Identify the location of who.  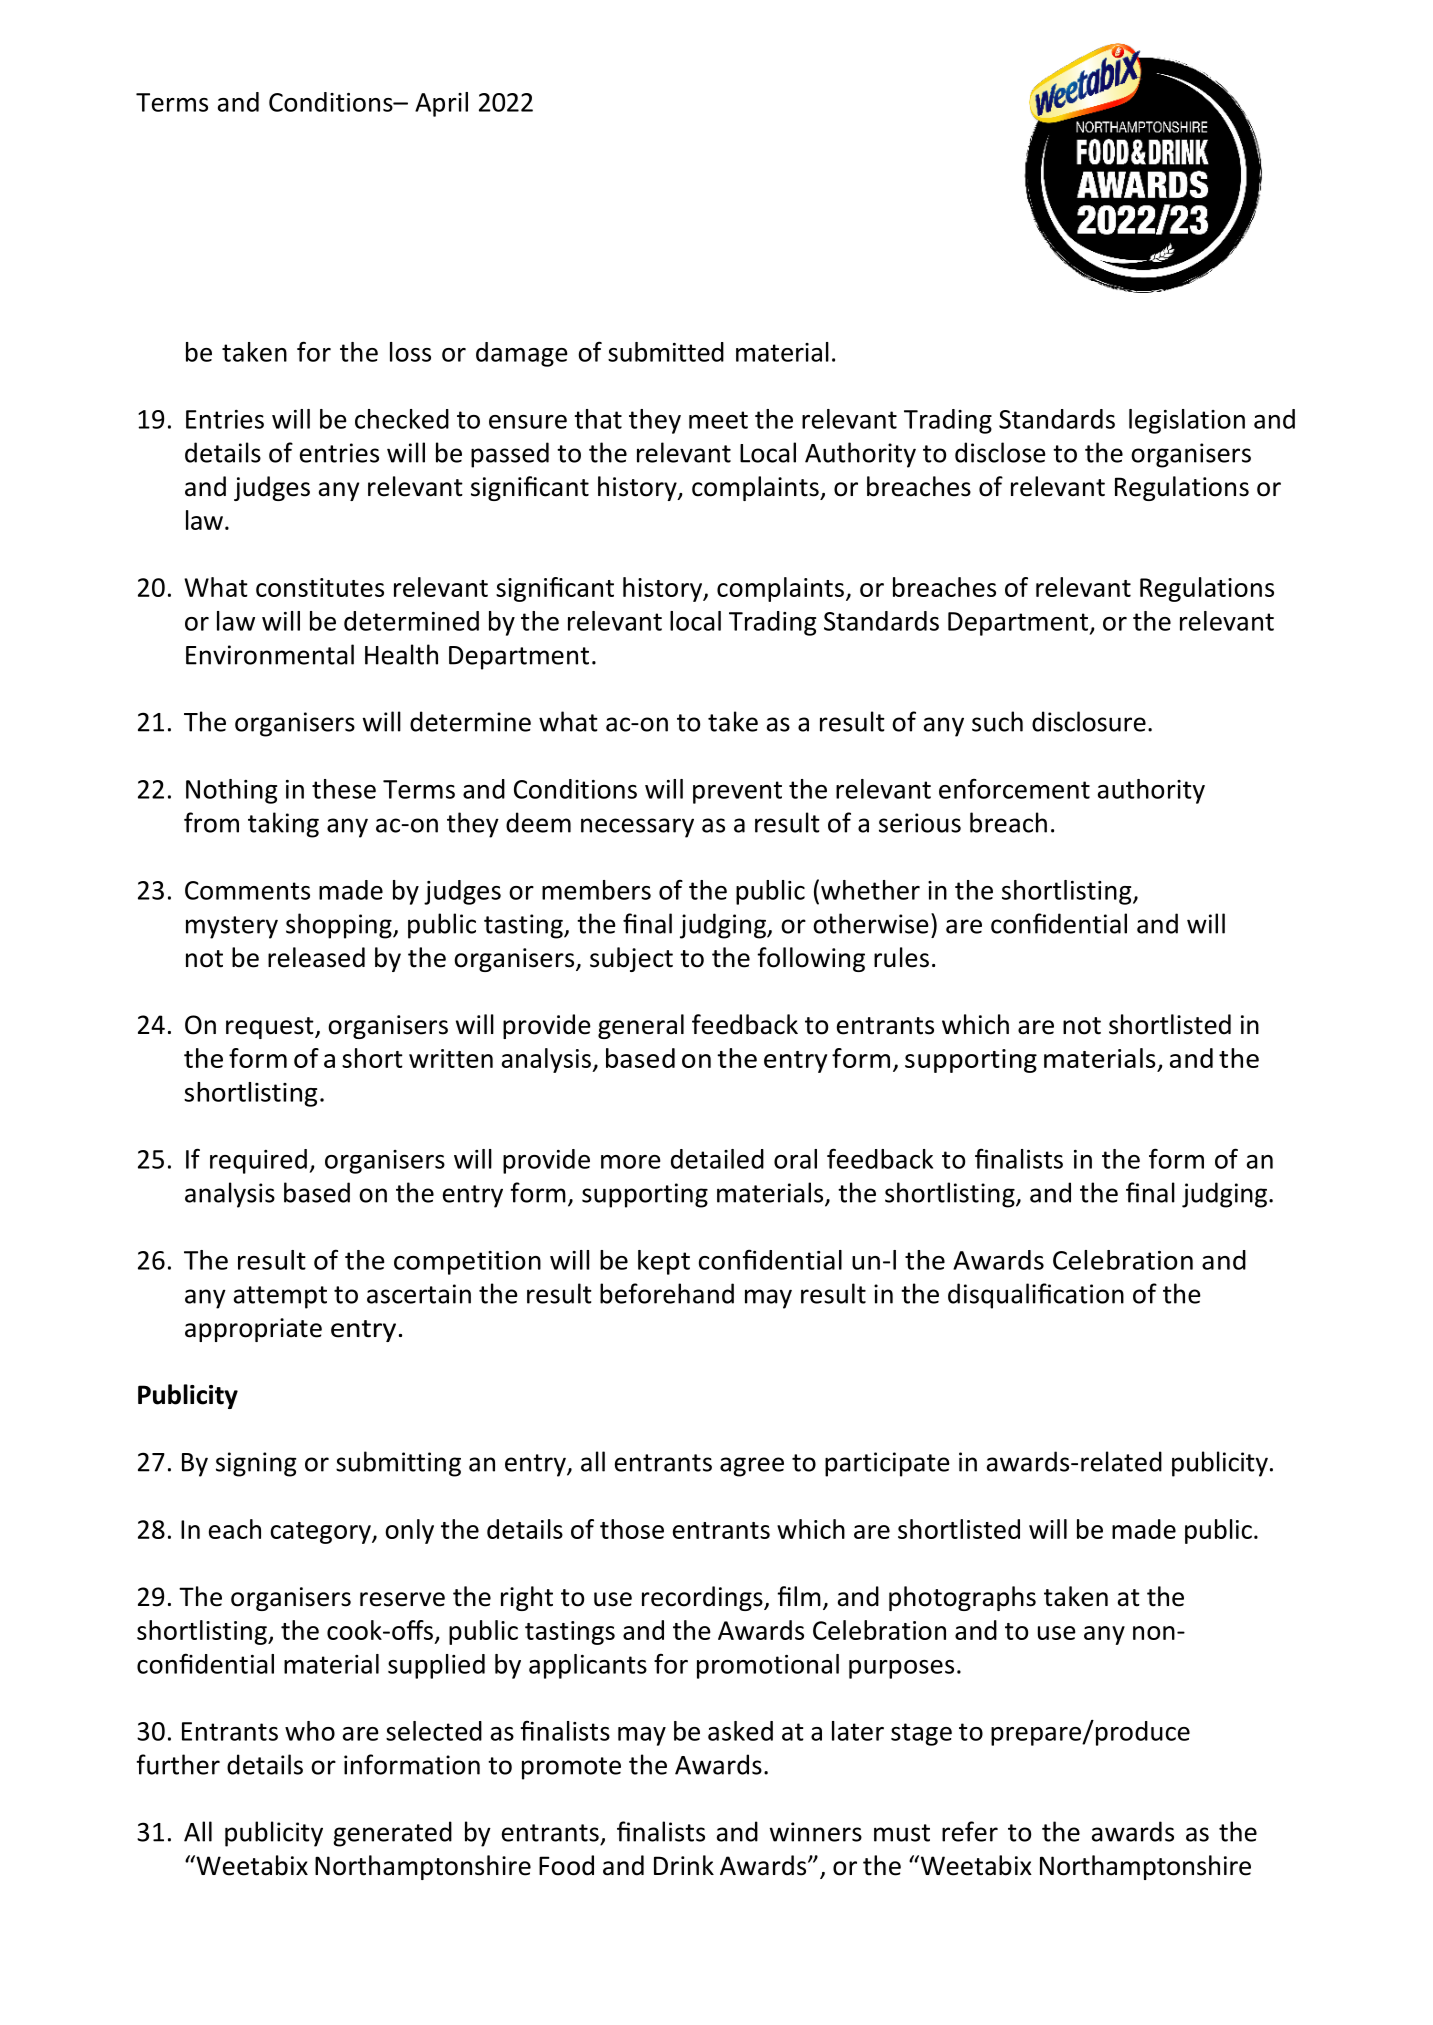
(310, 1731).
